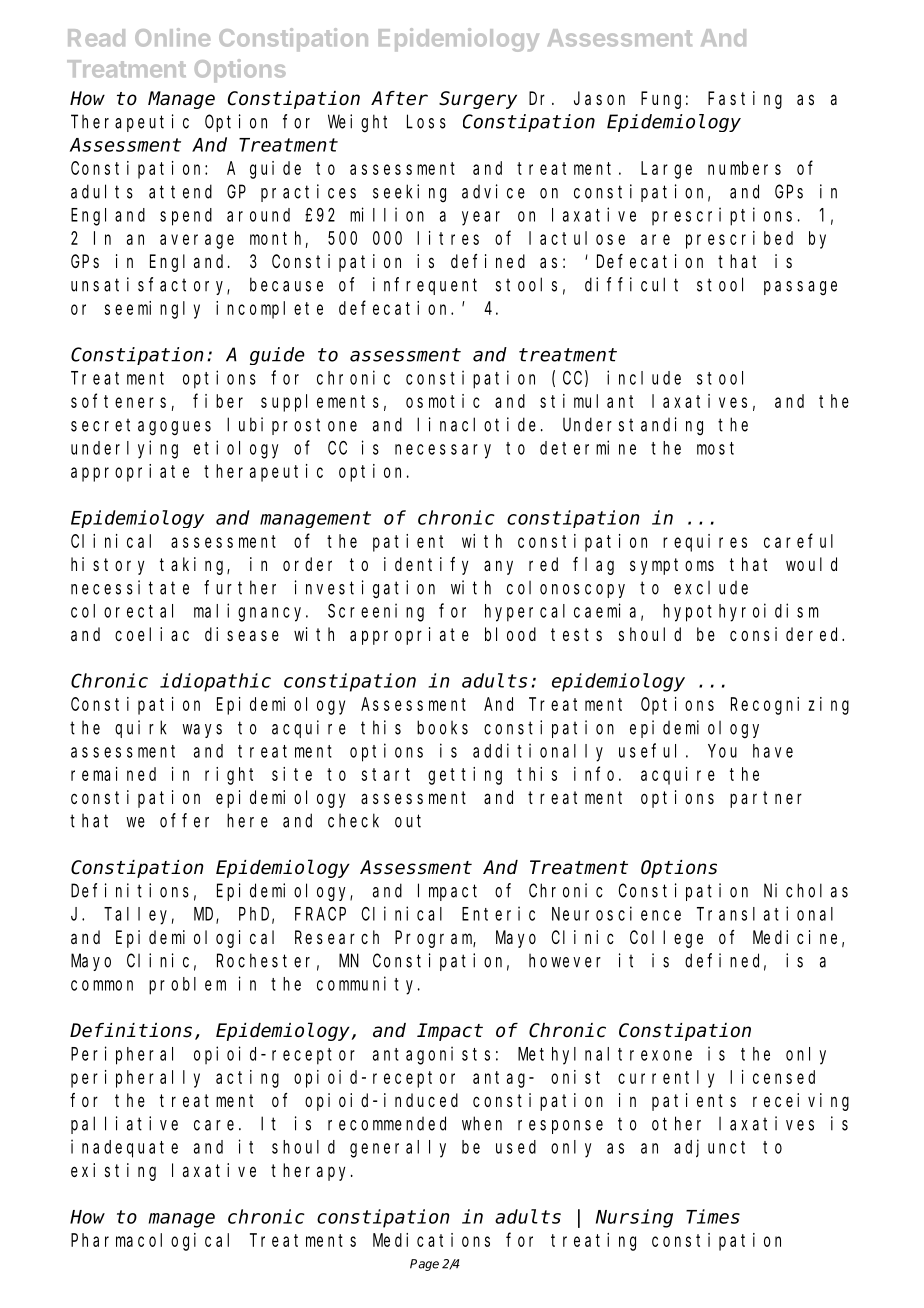 Image resolution: width=924 pixels, height=1308 pixels. Describe the element at coordinates (130, 587) in the screenshot. I see `necessitate` at that location.
